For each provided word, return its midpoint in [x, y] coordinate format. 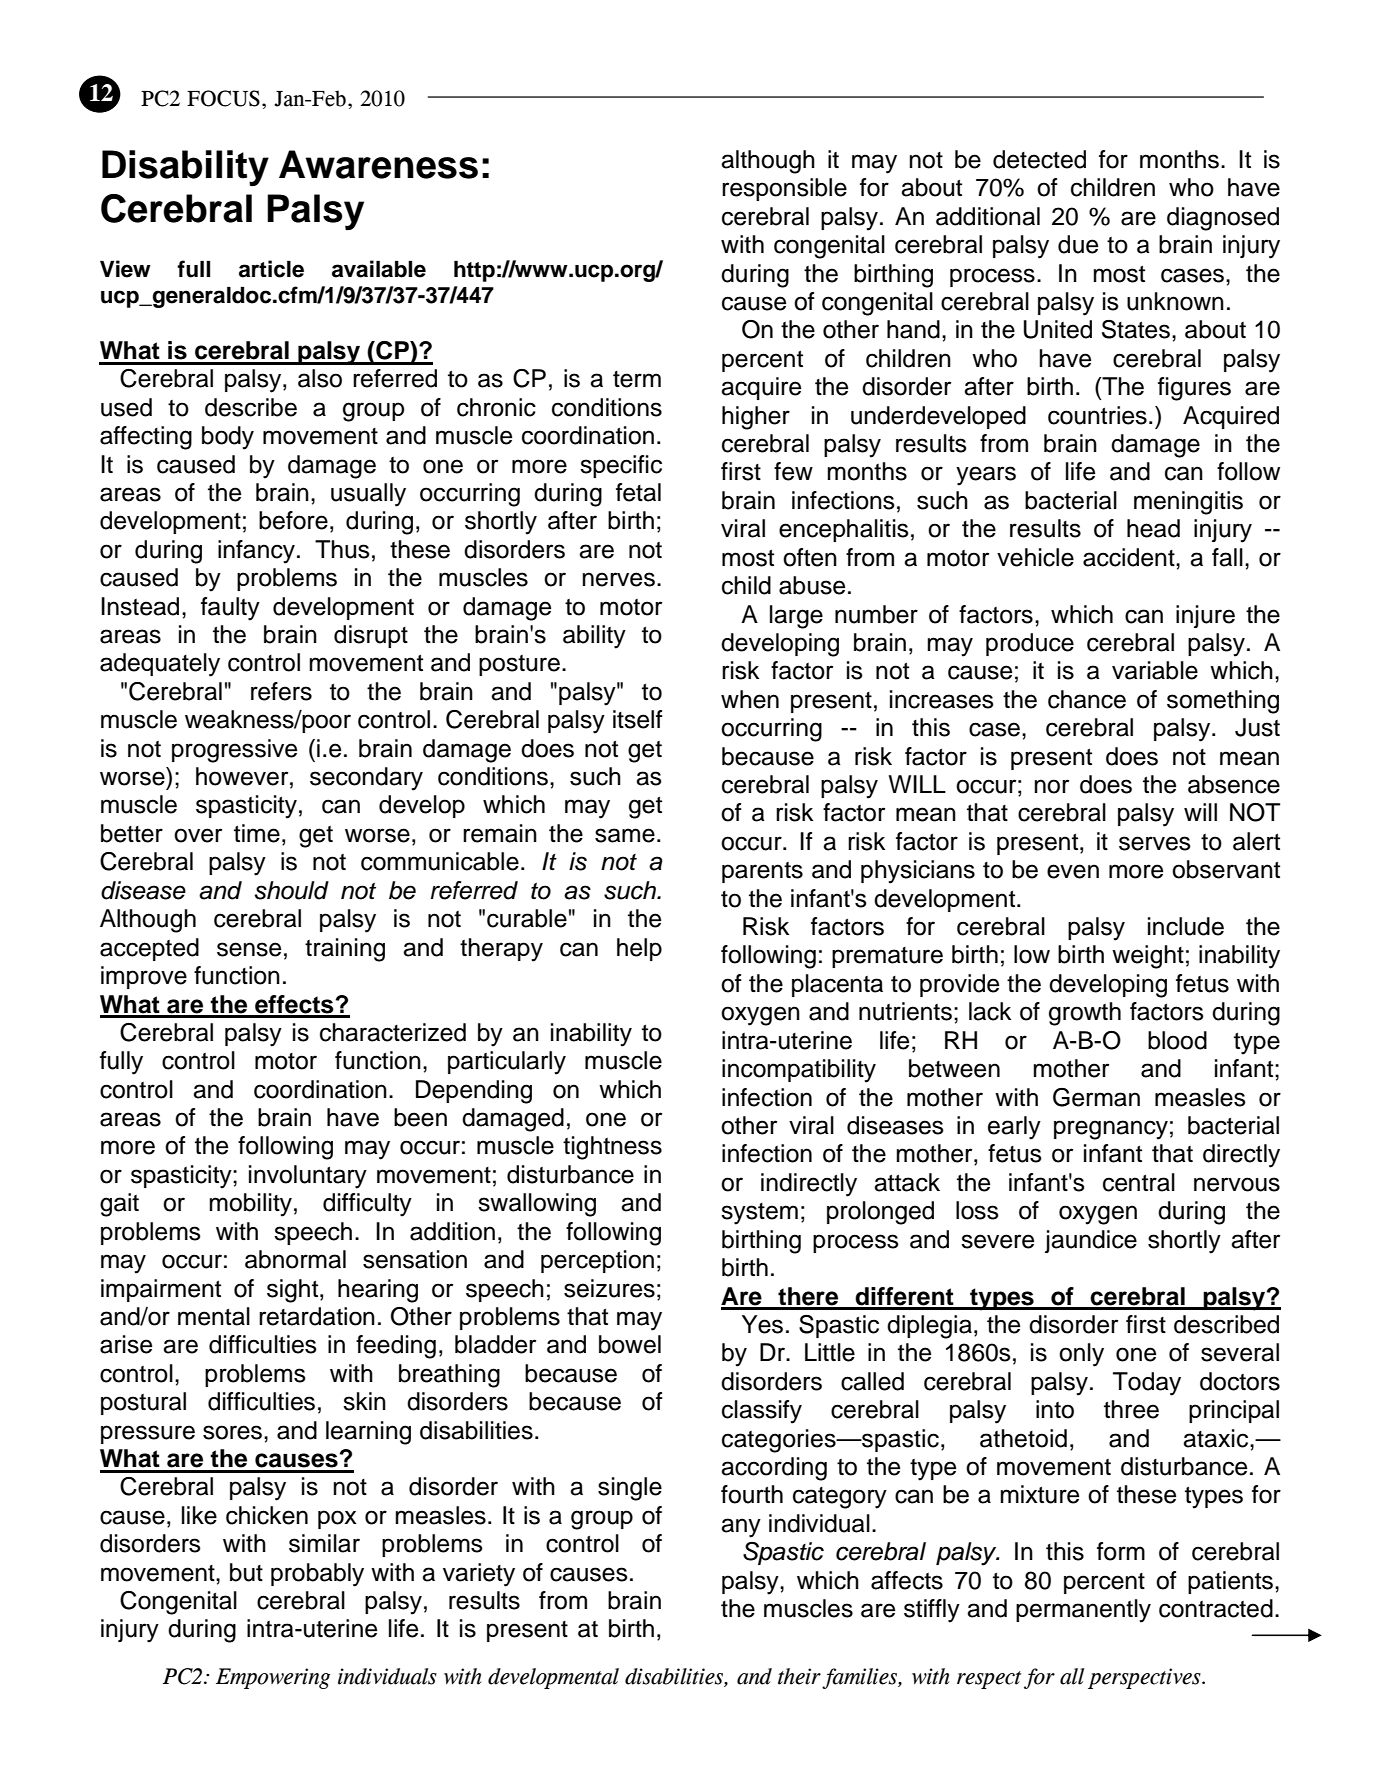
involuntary [308, 1177]
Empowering [273, 1678]
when [750, 699]
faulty [230, 609]
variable [1155, 670]
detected [1039, 159]
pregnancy [1111, 1130]
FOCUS [223, 98]
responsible [784, 189]
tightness [612, 1148]
